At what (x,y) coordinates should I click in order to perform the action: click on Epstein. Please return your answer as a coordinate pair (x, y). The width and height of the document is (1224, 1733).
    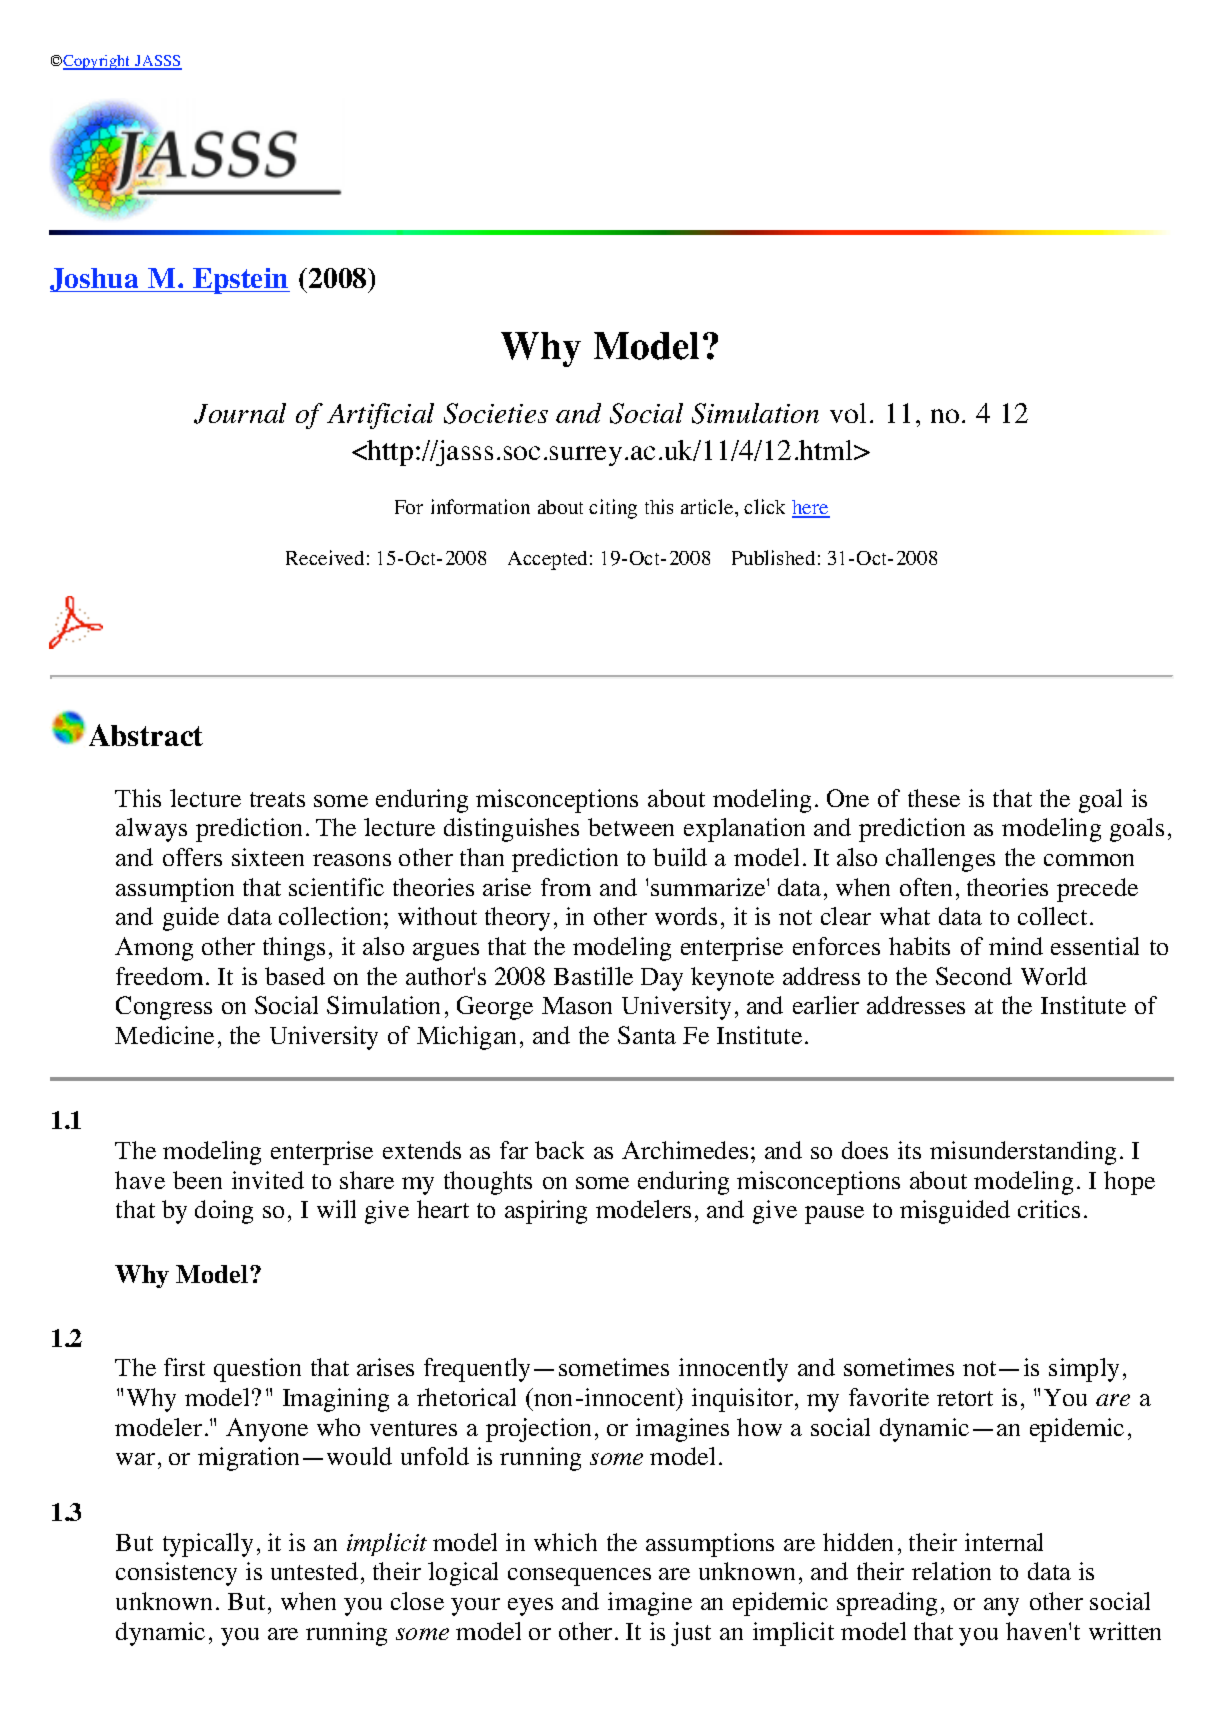
    Looking at the image, I should click on (240, 281).
